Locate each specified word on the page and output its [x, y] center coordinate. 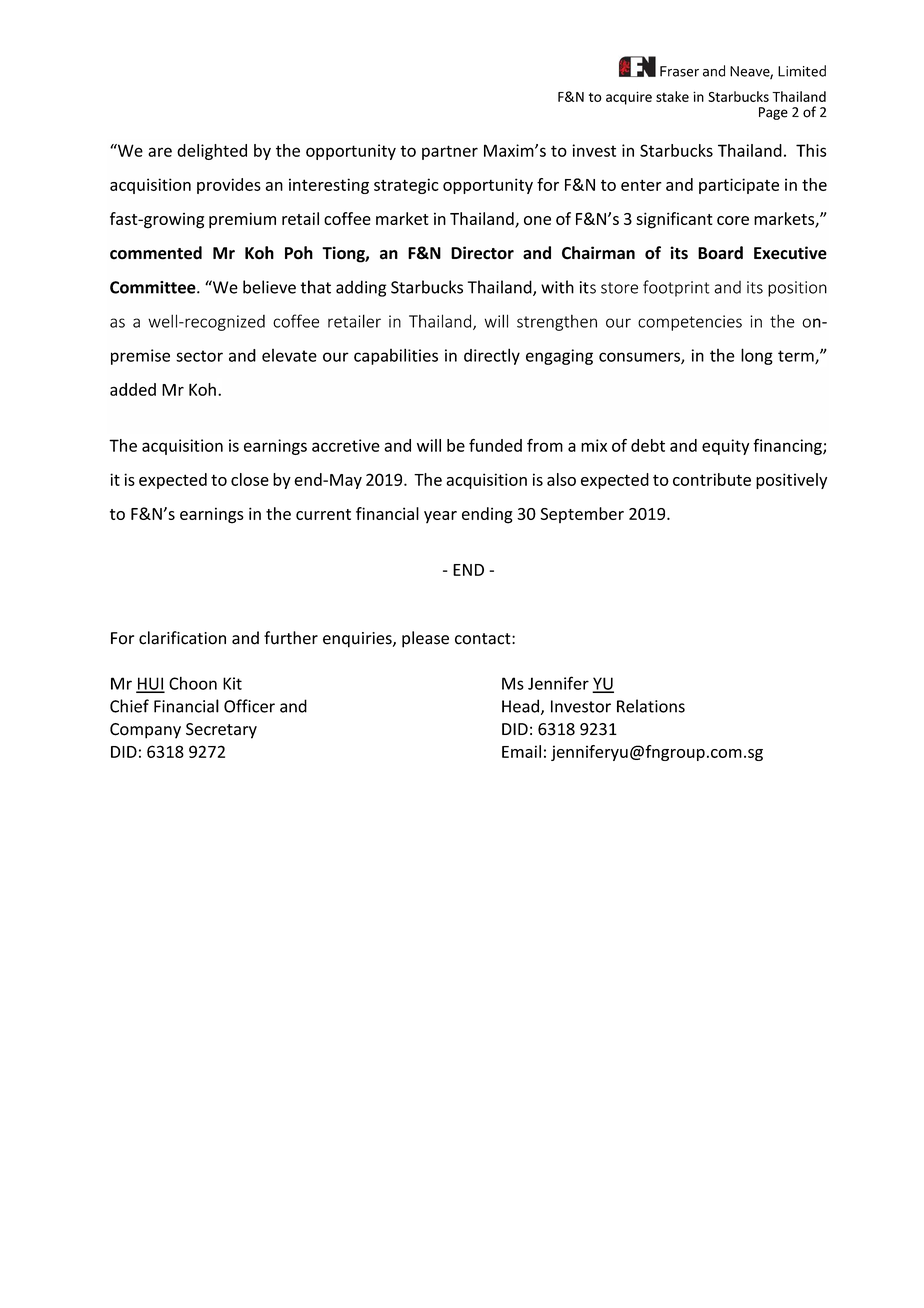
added [133, 389]
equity [725, 447]
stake [672, 96]
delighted [212, 152]
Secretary [221, 731]
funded [495, 445]
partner [450, 152]
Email [521, 751]
